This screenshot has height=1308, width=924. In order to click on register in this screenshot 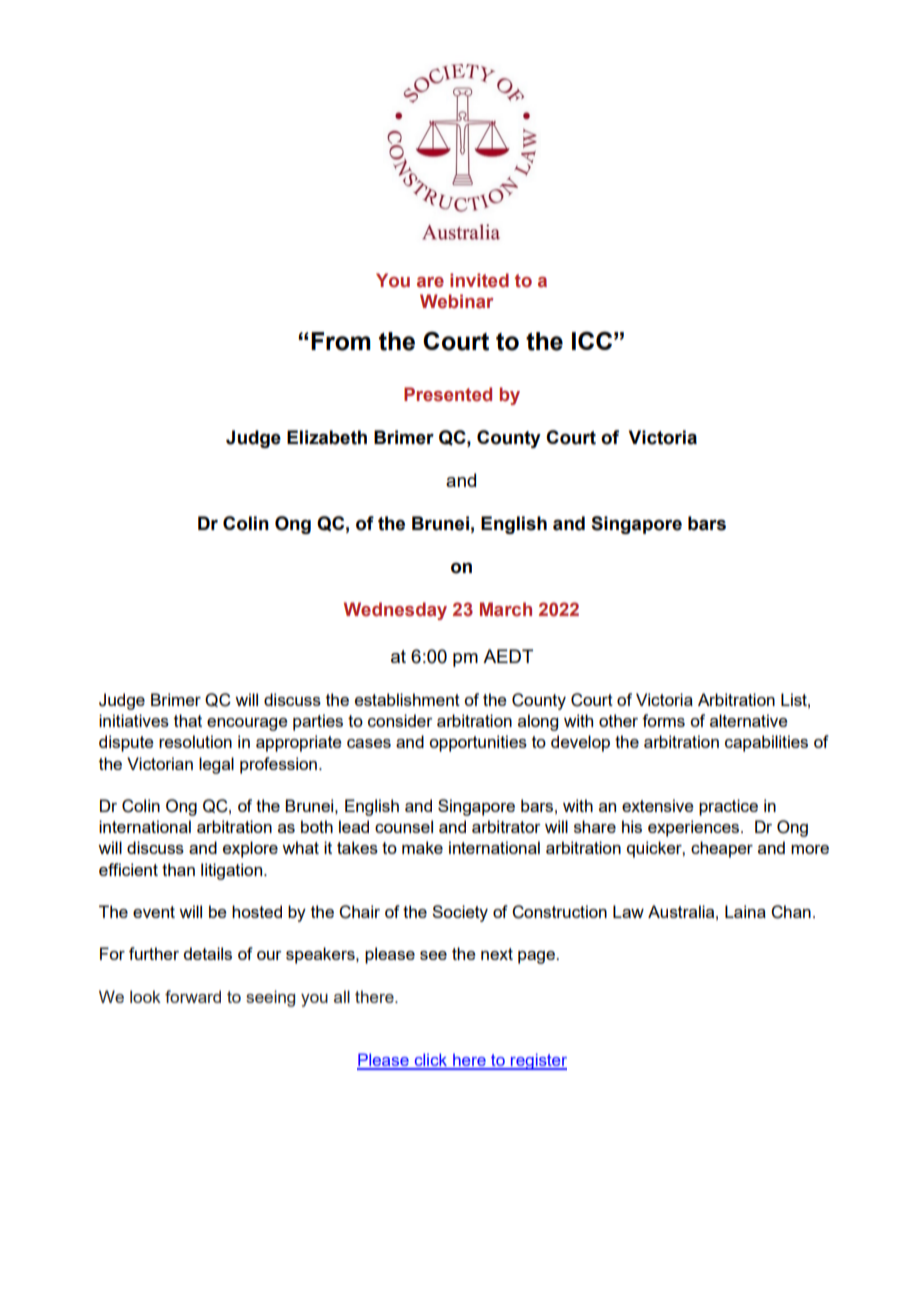, I will do `click(538, 1061)`.
